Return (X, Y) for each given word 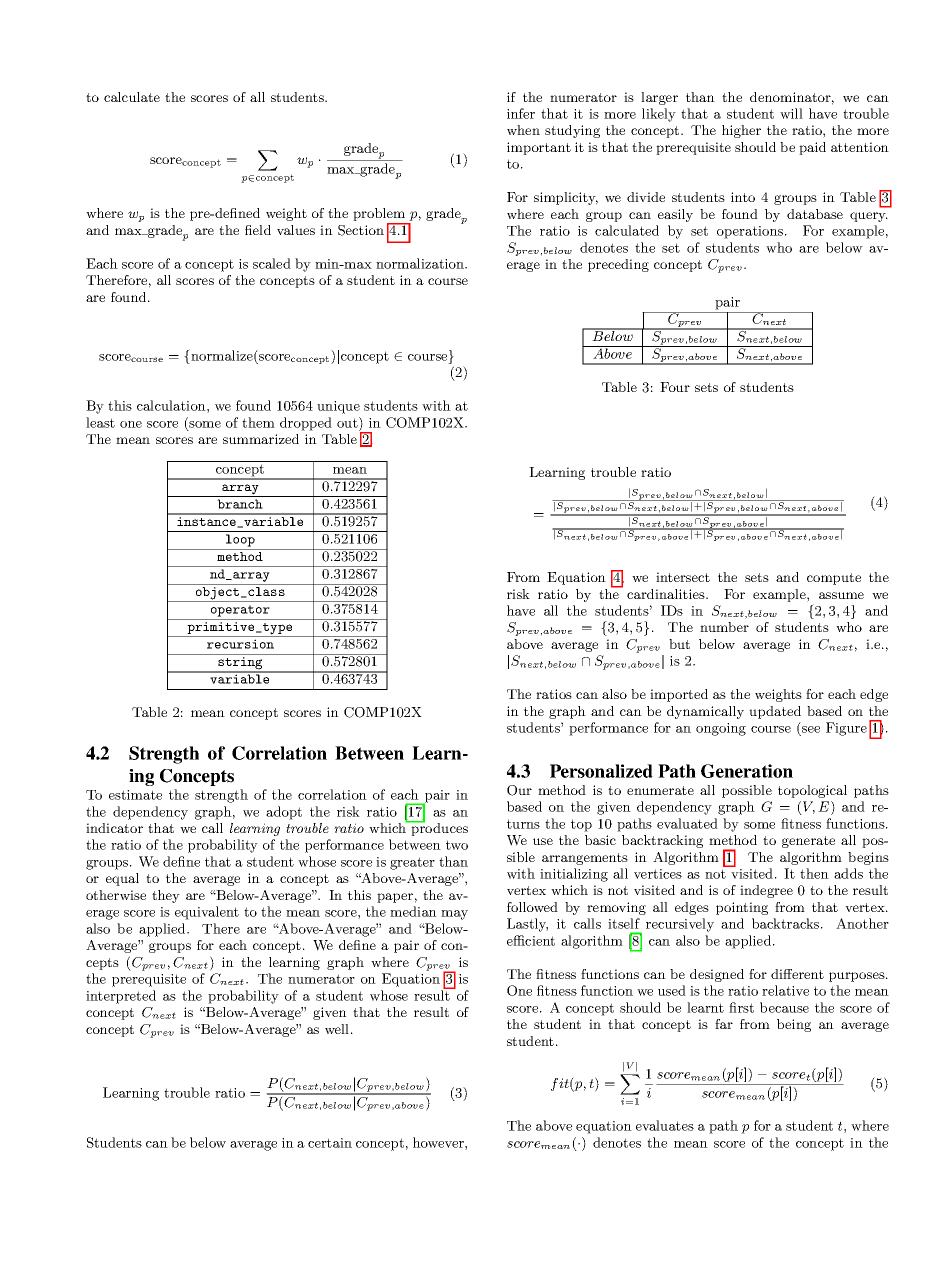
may (454, 915)
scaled (272, 263)
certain (330, 1143)
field (258, 230)
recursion (240, 644)
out (348, 422)
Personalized (601, 771)
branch (240, 504)
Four (675, 387)
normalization (421, 263)
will (791, 113)
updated (775, 712)
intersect (683, 577)
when (523, 130)
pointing (742, 908)
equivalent (207, 913)
